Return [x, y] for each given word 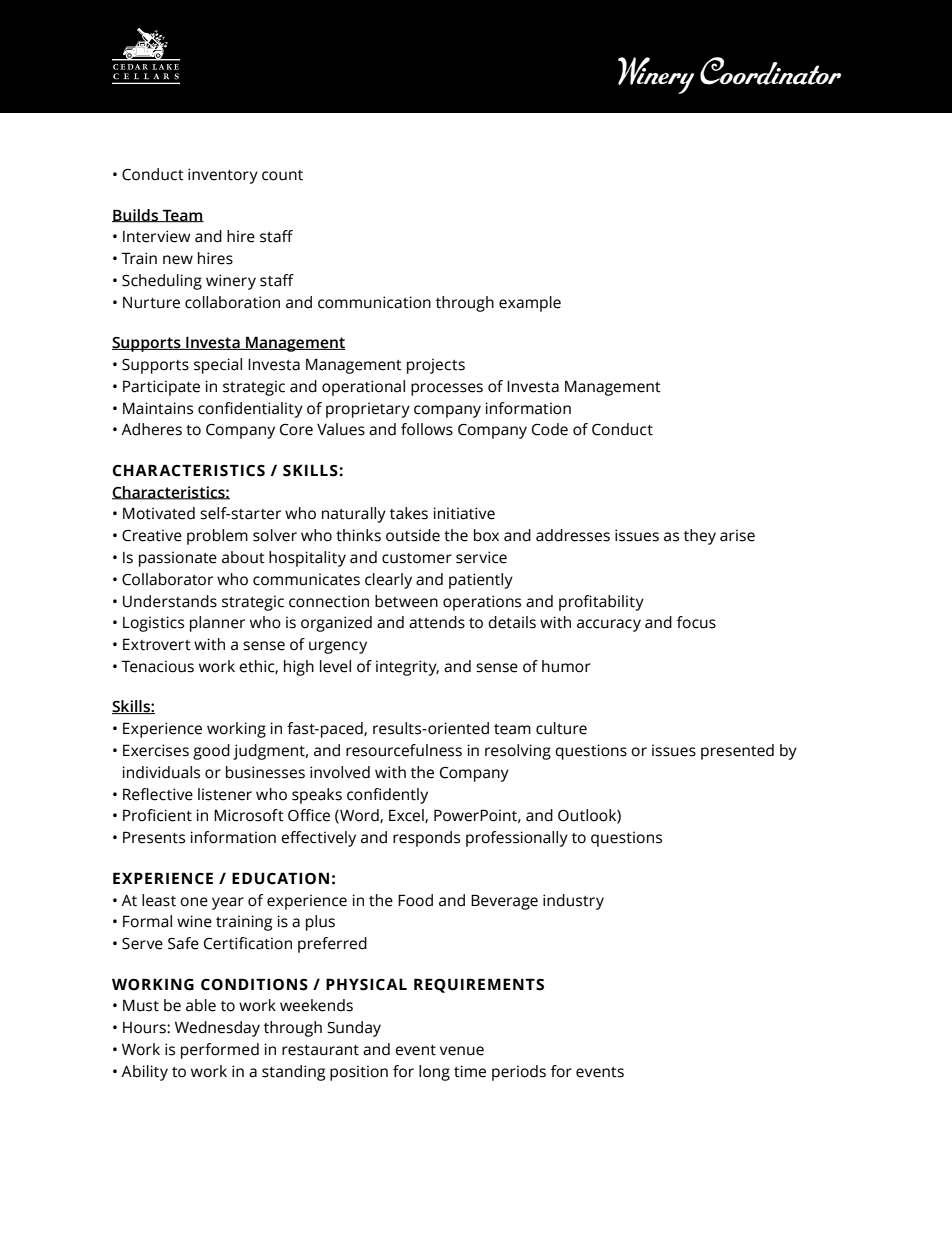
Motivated [159, 513]
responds [426, 839]
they [700, 537]
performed [220, 1051]
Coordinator [770, 71]
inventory [223, 176]
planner [217, 624]
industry [573, 902]
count [282, 175]
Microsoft [249, 815]
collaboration [232, 302]
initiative [464, 513]
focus [696, 622]
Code [550, 429]
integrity [407, 668]
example [530, 304]
